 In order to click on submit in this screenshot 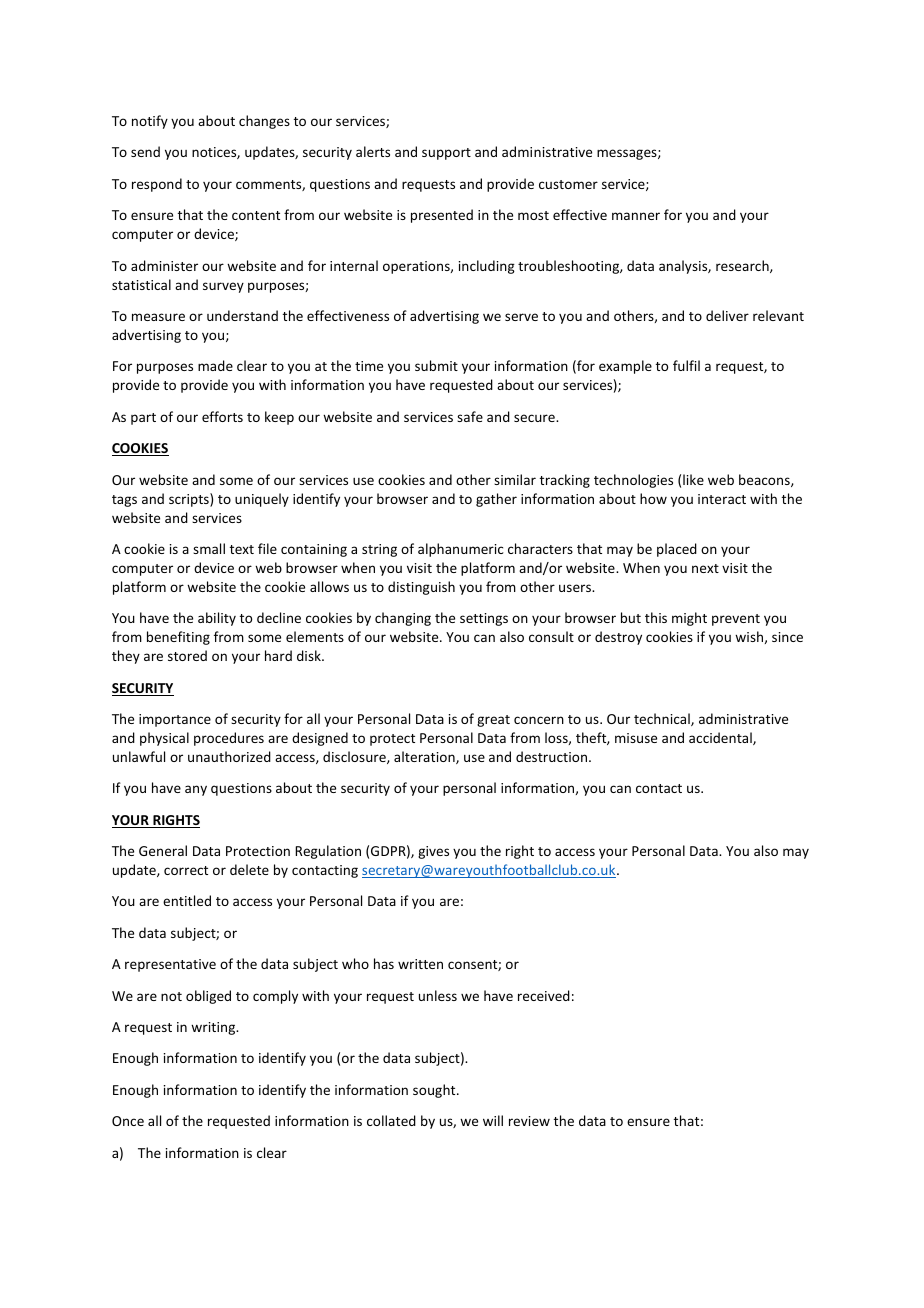, I will do `click(436, 365)`.
